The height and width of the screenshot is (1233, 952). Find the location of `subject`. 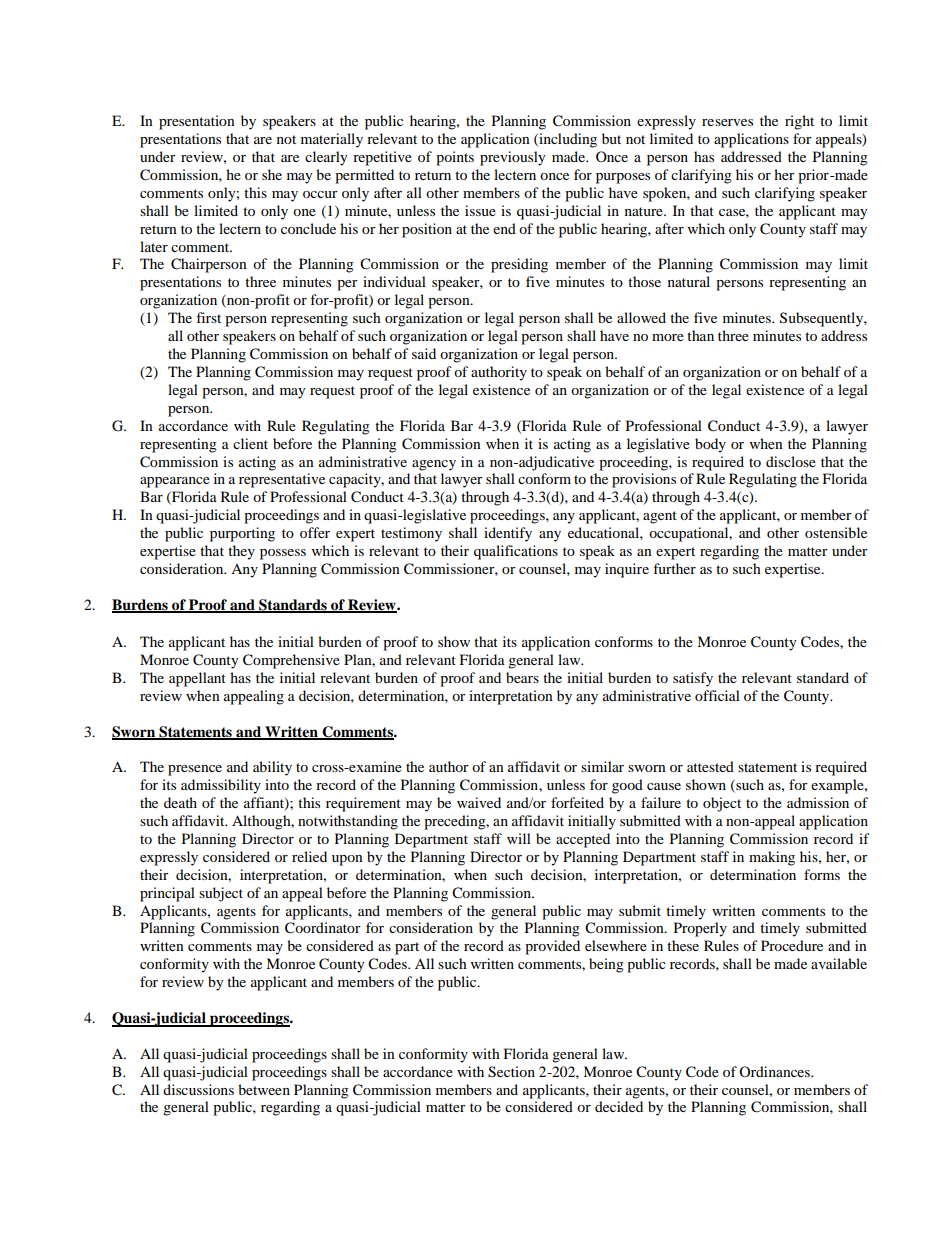

subject is located at coordinates (221, 894).
